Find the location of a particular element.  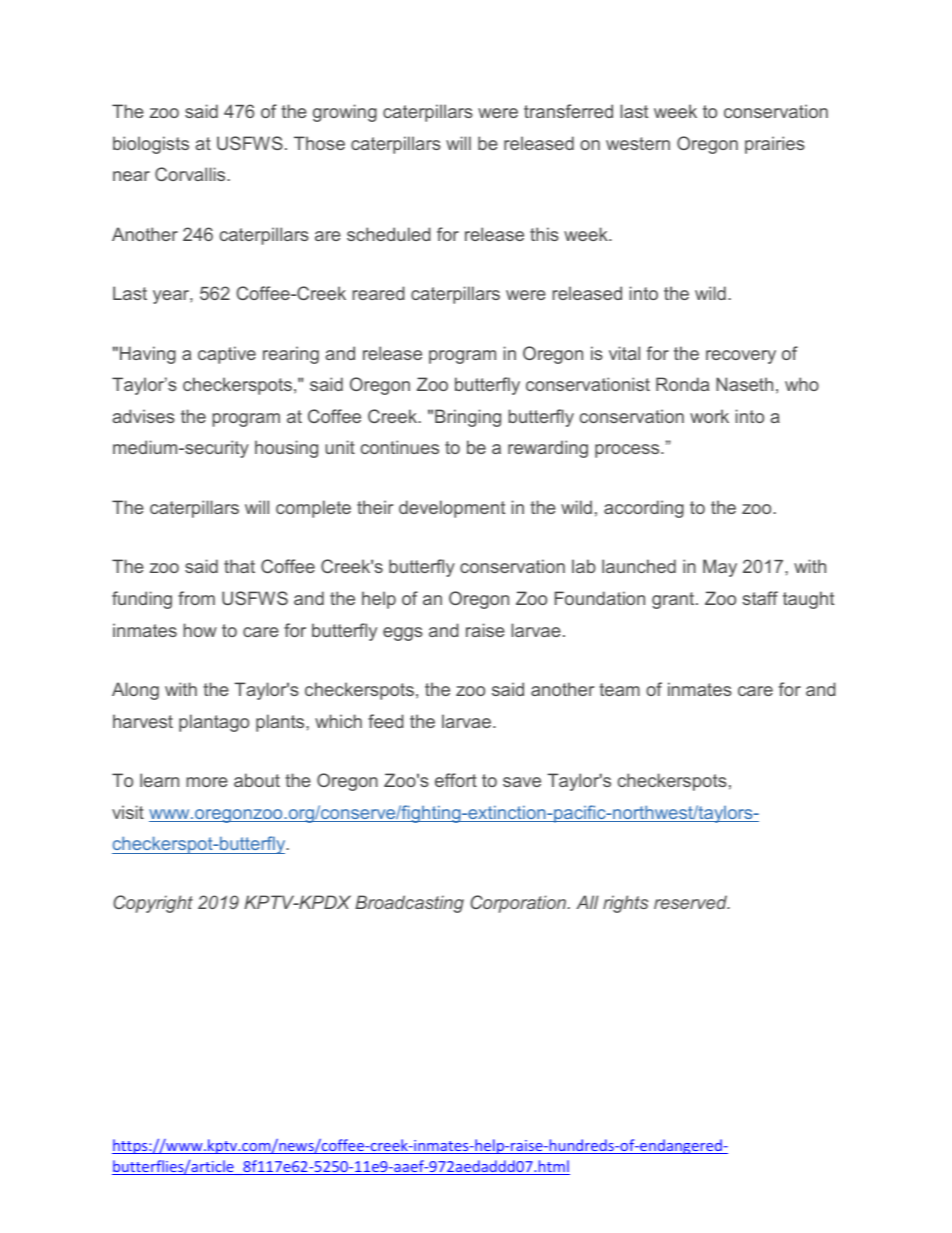

according is located at coordinates (644, 509).
